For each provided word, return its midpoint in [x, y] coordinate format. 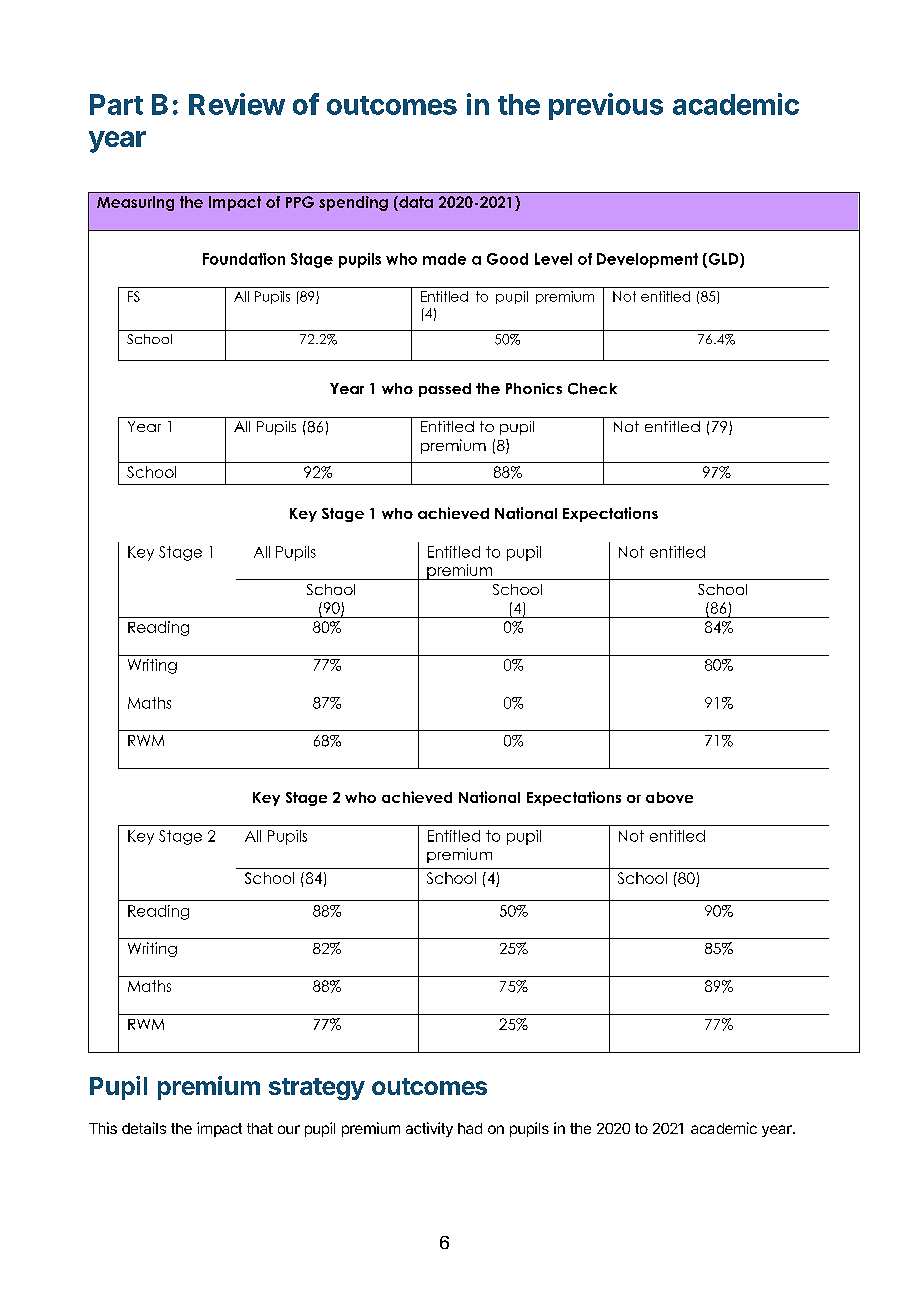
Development [647, 260]
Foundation [244, 259]
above [669, 797]
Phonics [534, 388]
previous [606, 106]
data [415, 203]
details [144, 1128]
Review [237, 104]
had [470, 1128]
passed [445, 390]
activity [429, 1129]
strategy [317, 1089]
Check [592, 389]
